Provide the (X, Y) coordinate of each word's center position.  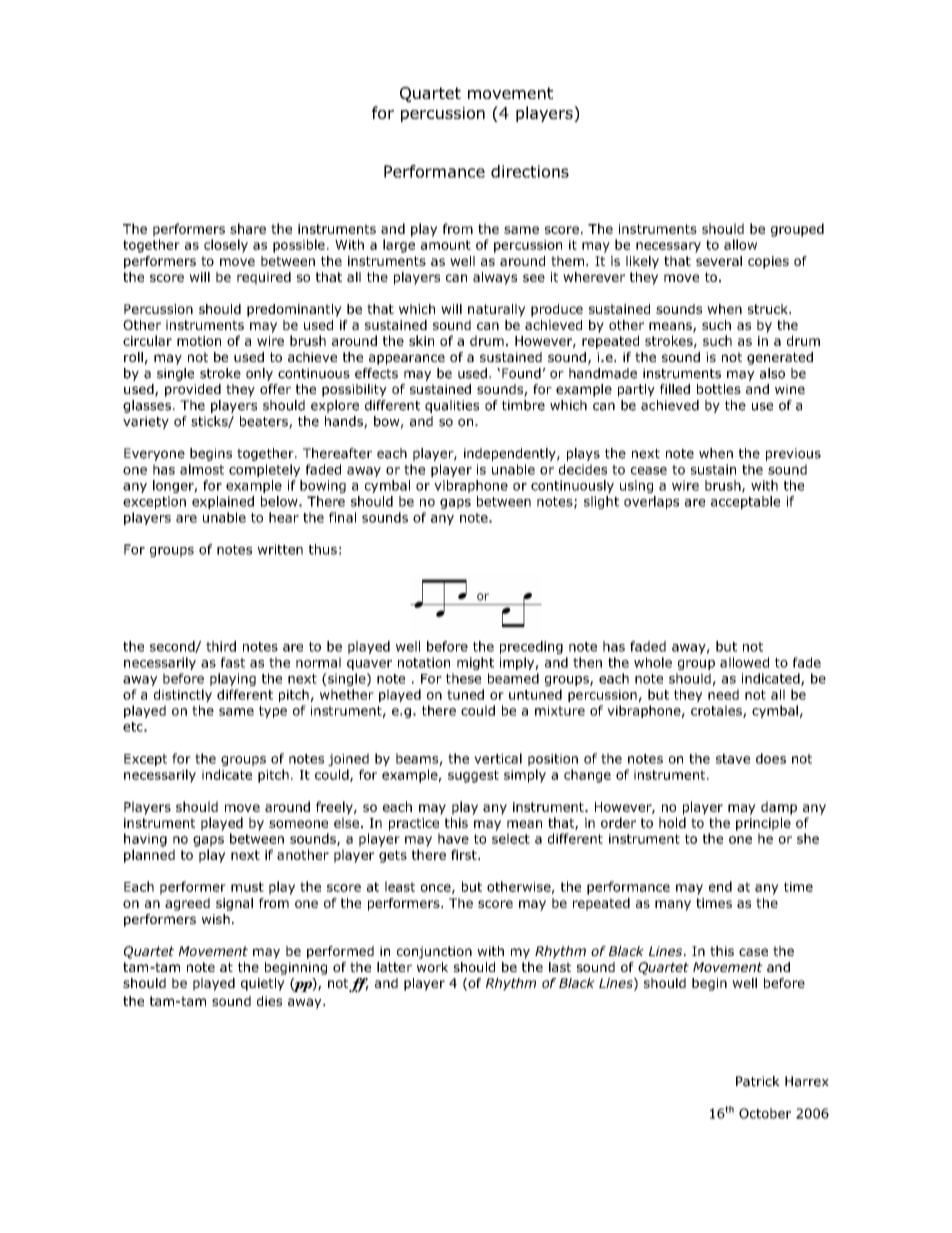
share (248, 228)
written (280, 549)
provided (193, 390)
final (342, 517)
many (673, 905)
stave (733, 759)
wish (216, 919)
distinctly (183, 695)
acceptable (745, 502)
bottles (719, 389)
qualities (452, 406)
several (719, 261)
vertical (498, 758)
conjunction (434, 952)
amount (446, 245)
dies (269, 1001)
